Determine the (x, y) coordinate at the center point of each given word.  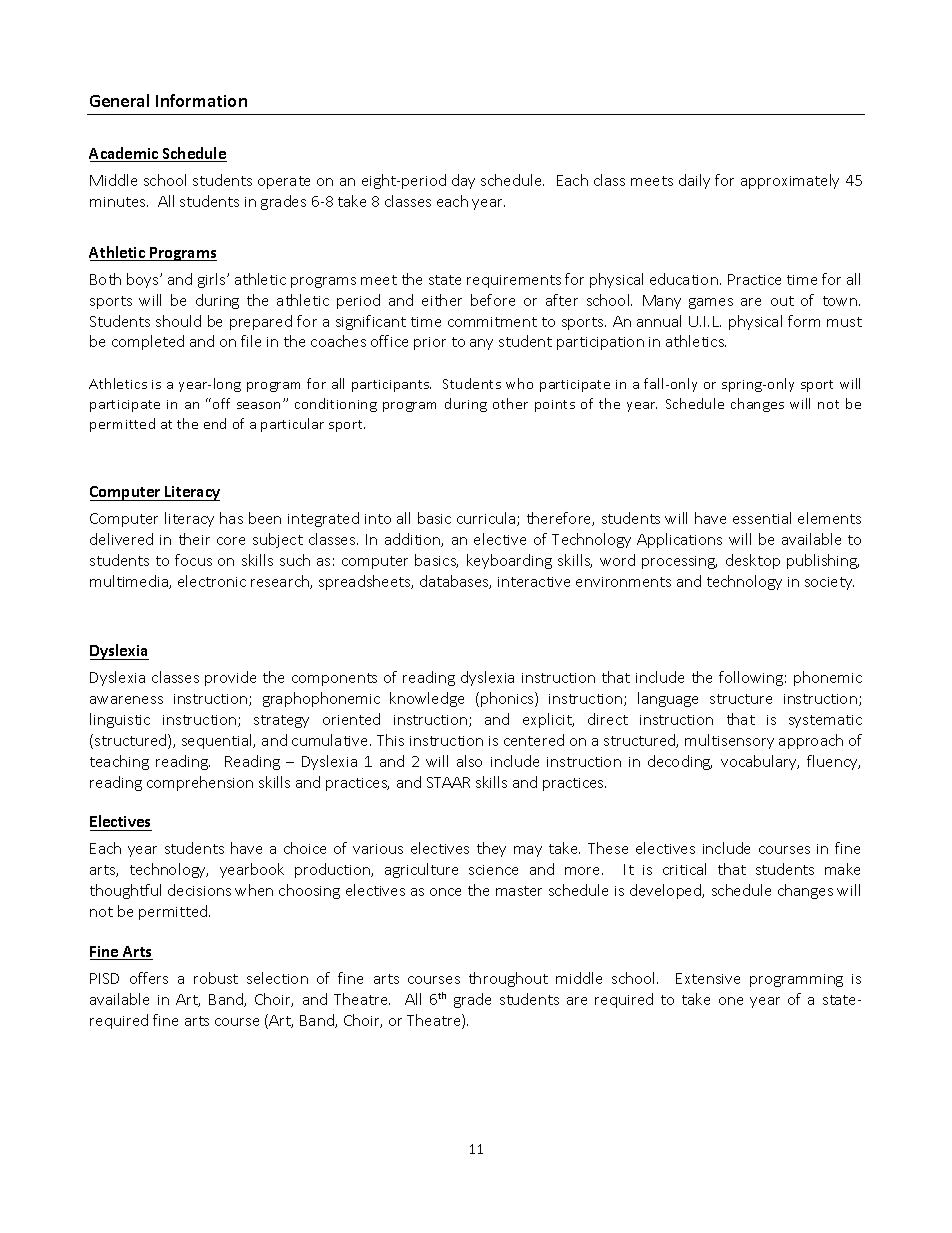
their (194, 539)
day (463, 181)
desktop (753, 561)
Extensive (708, 978)
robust (216, 978)
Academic (125, 154)
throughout (508, 979)
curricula (487, 519)
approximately (790, 181)
